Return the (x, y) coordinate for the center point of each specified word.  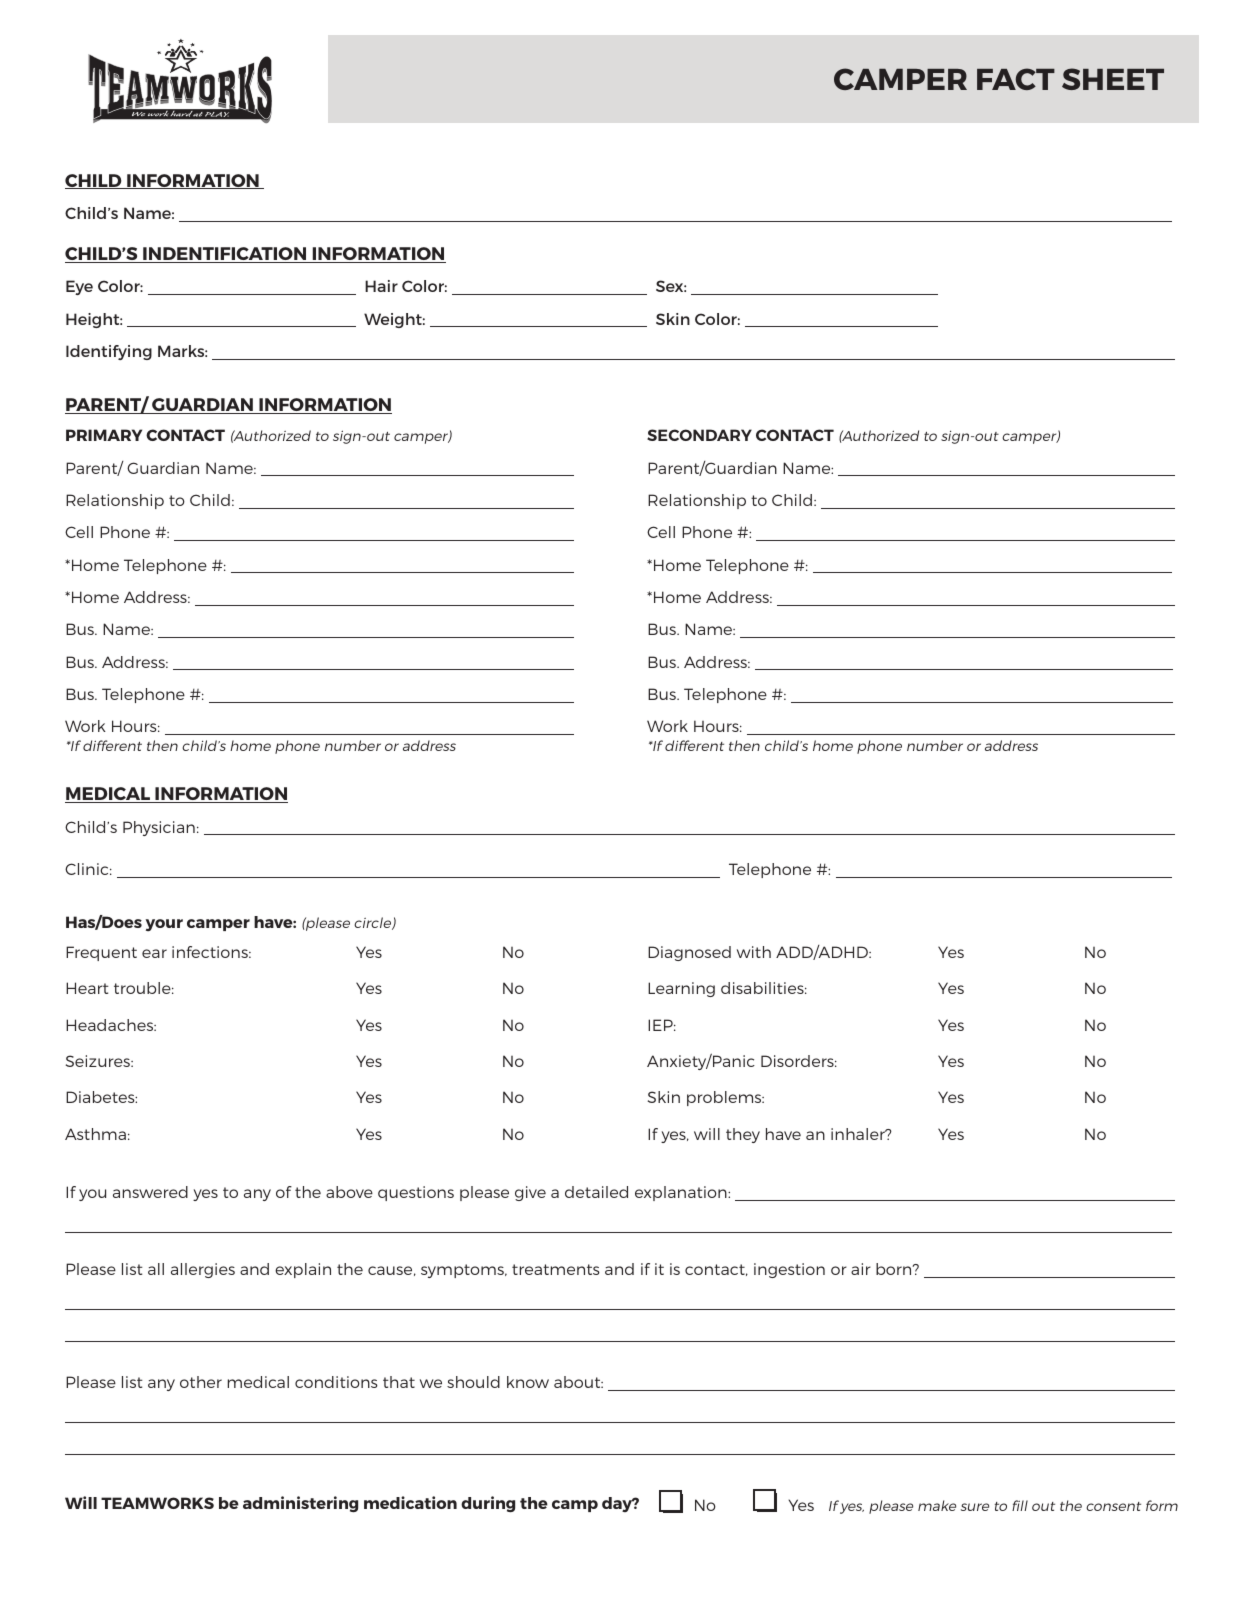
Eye (79, 287)
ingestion (789, 1270)
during (488, 1504)
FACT (1016, 79)
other (201, 1382)
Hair (381, 286)
